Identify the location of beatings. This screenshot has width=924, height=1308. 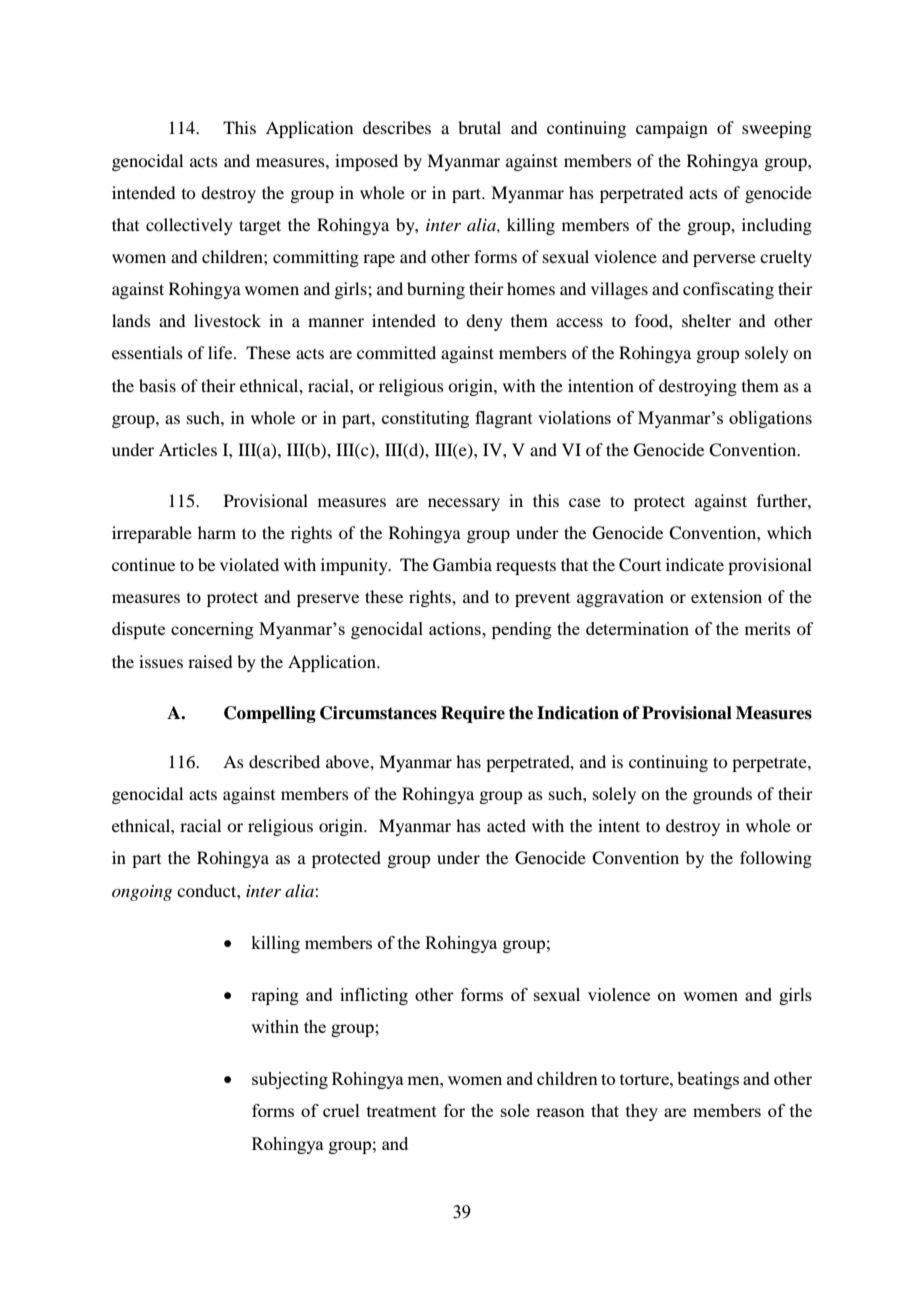
(708, 1080).
